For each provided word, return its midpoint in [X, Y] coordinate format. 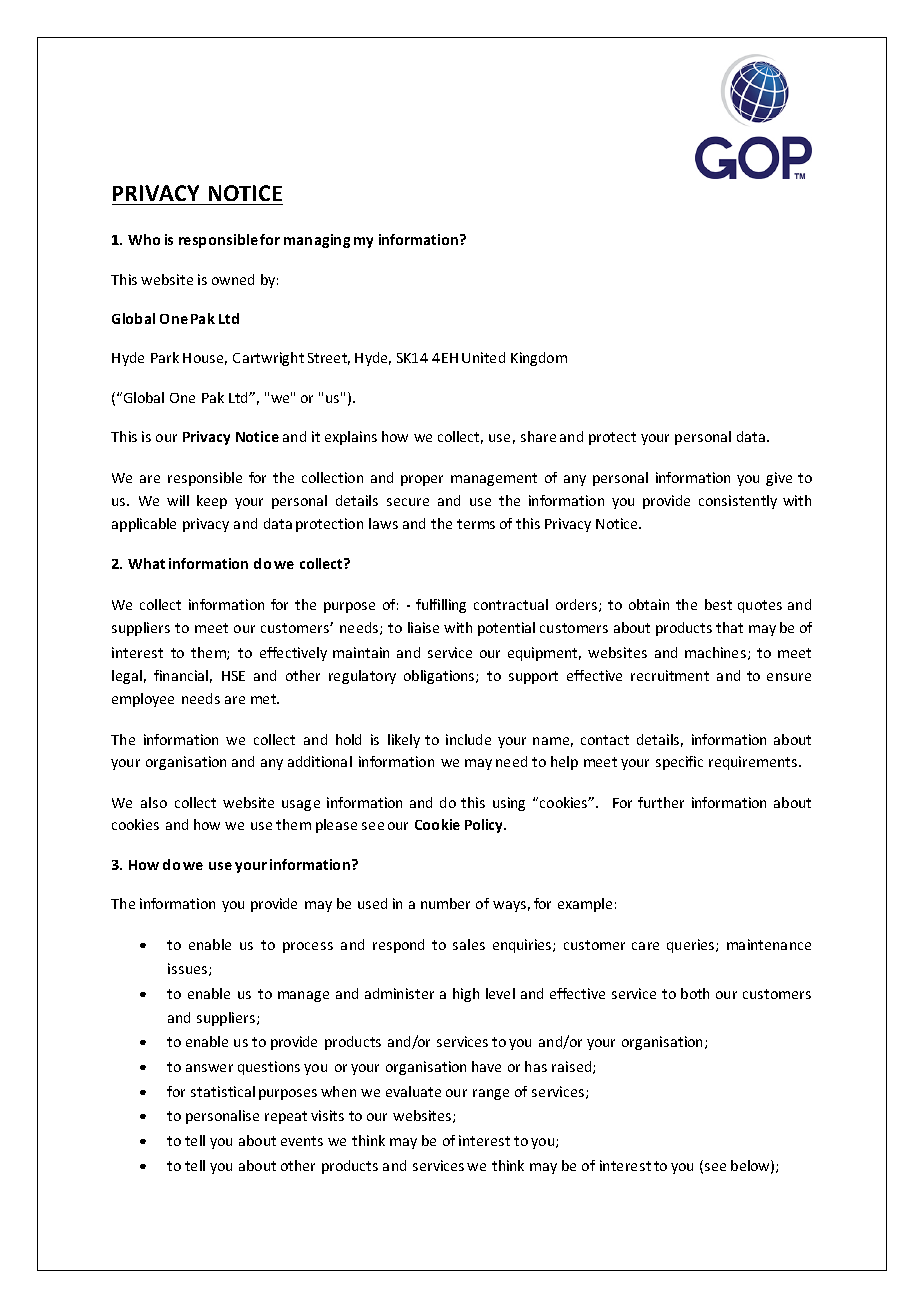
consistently [738, 502]
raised [573, 1067]
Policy [485, 826]
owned [233, 279]
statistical [223, 1091]
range [491, 1094]
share [538, 436]
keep [212, 502]
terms [476, 524]
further [661, 802]
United [483, 357]
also [154, 802]
